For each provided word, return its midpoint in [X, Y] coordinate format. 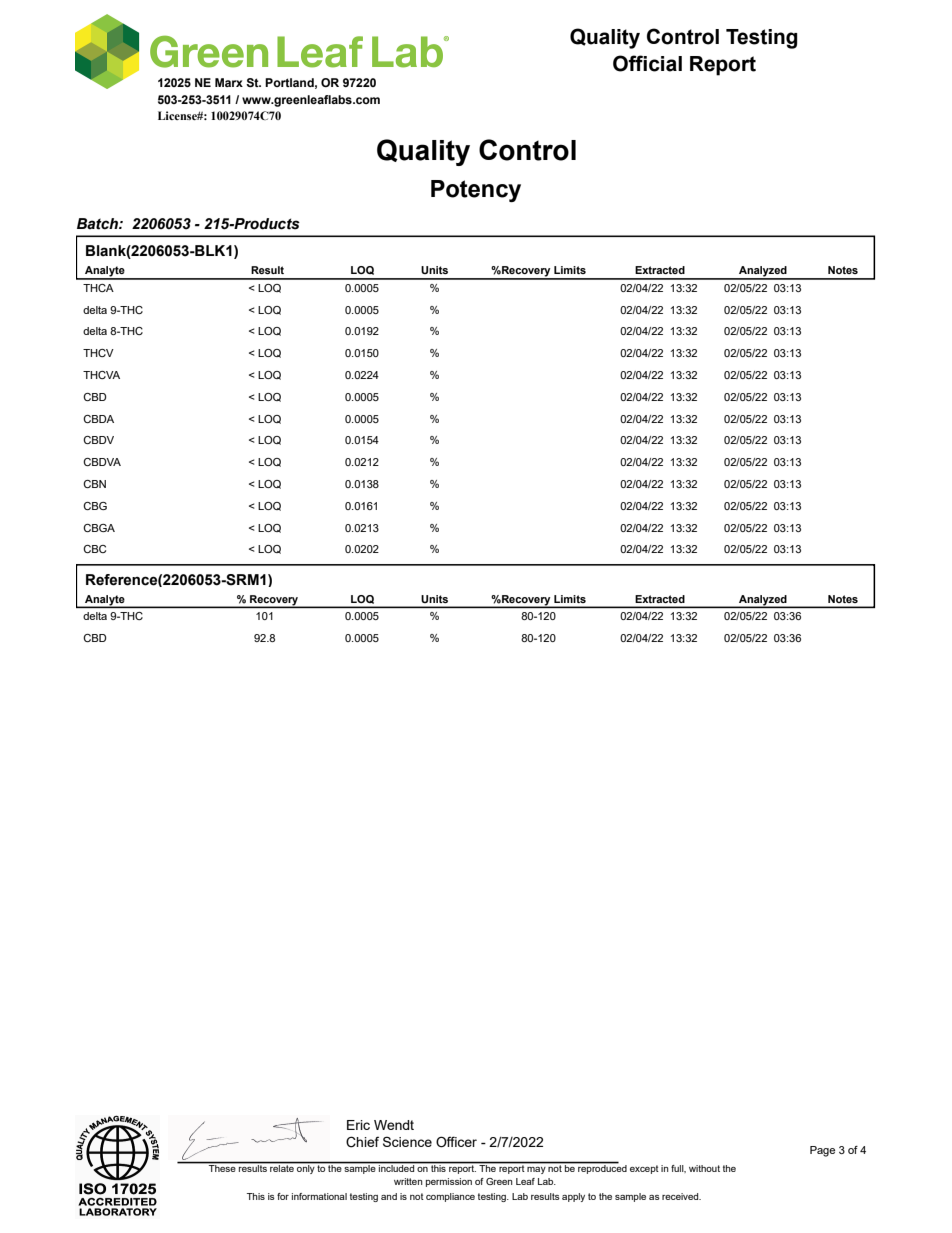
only [306, 1168]
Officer [456, 1142]
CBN [94, 484]
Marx [229, 82]
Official [647, 63]
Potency [476, 191]
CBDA [98, 419]
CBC [94, 549]
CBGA [99, 528]
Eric [358, 1125]
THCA [98, 288]
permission [449, 1182]
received [681, 1196]
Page [822, 1151]
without [704, 1168]
